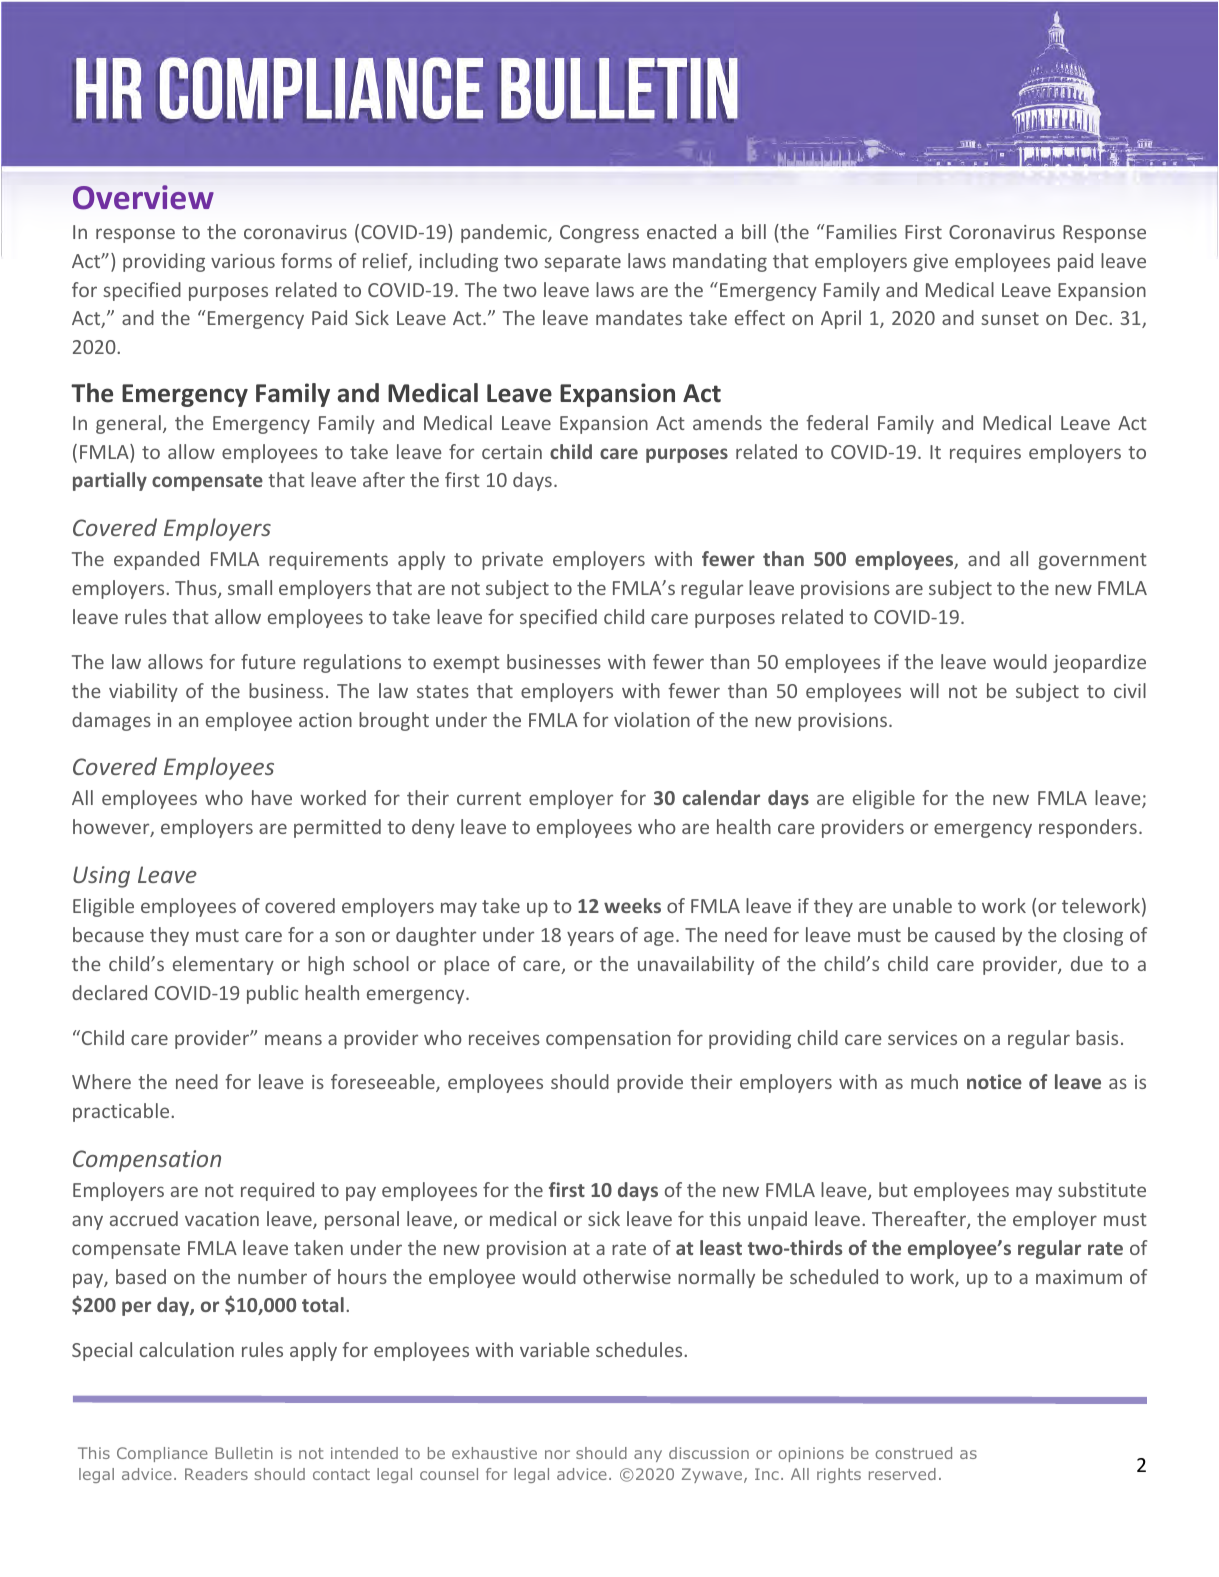  What do you see at coordinates (243, 261) in the screenshot?
I see `various` at bounding box center [243, 261].
